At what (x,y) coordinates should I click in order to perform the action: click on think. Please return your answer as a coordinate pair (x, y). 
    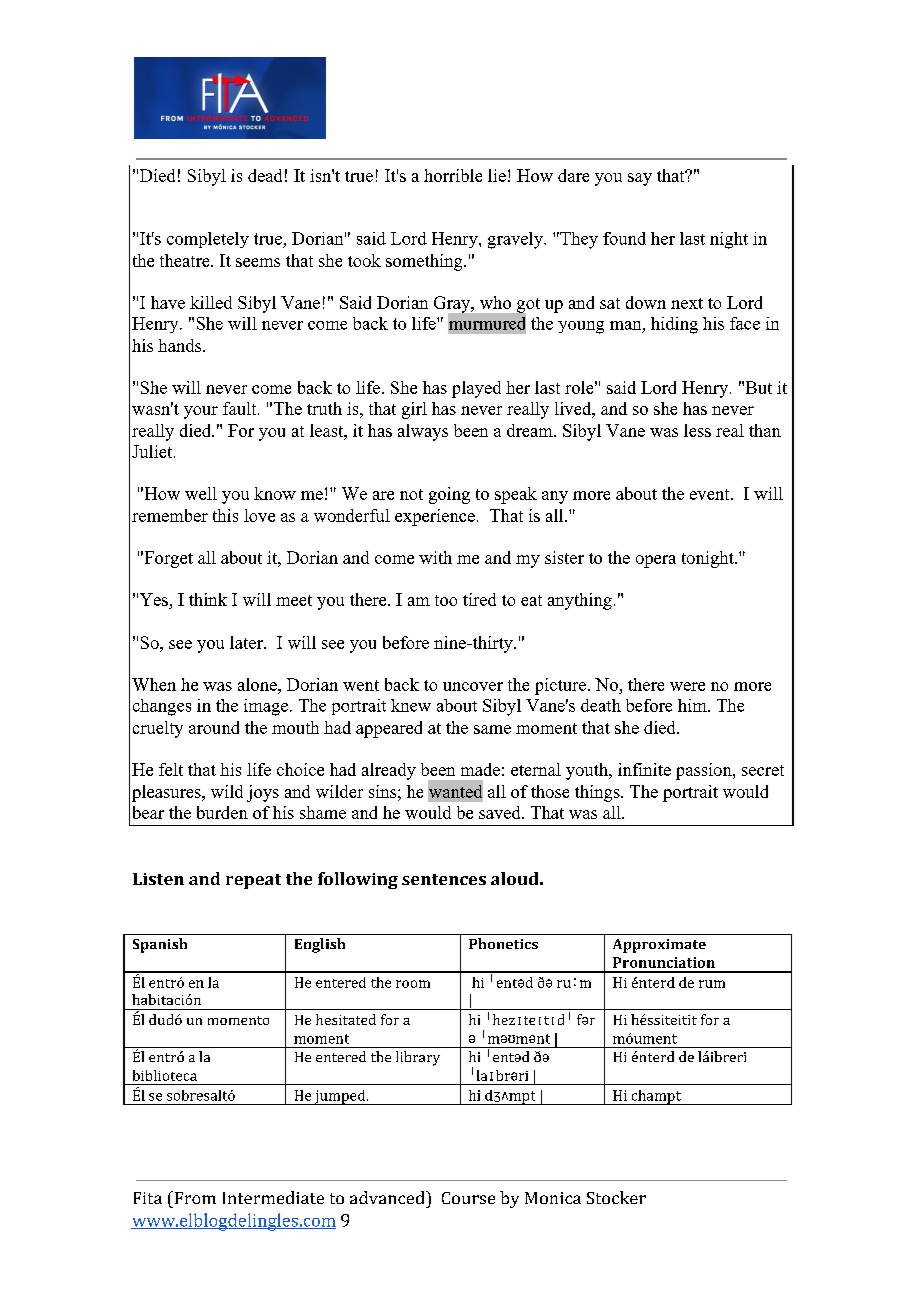
    Looking at the image, I should click on (208, 599).
